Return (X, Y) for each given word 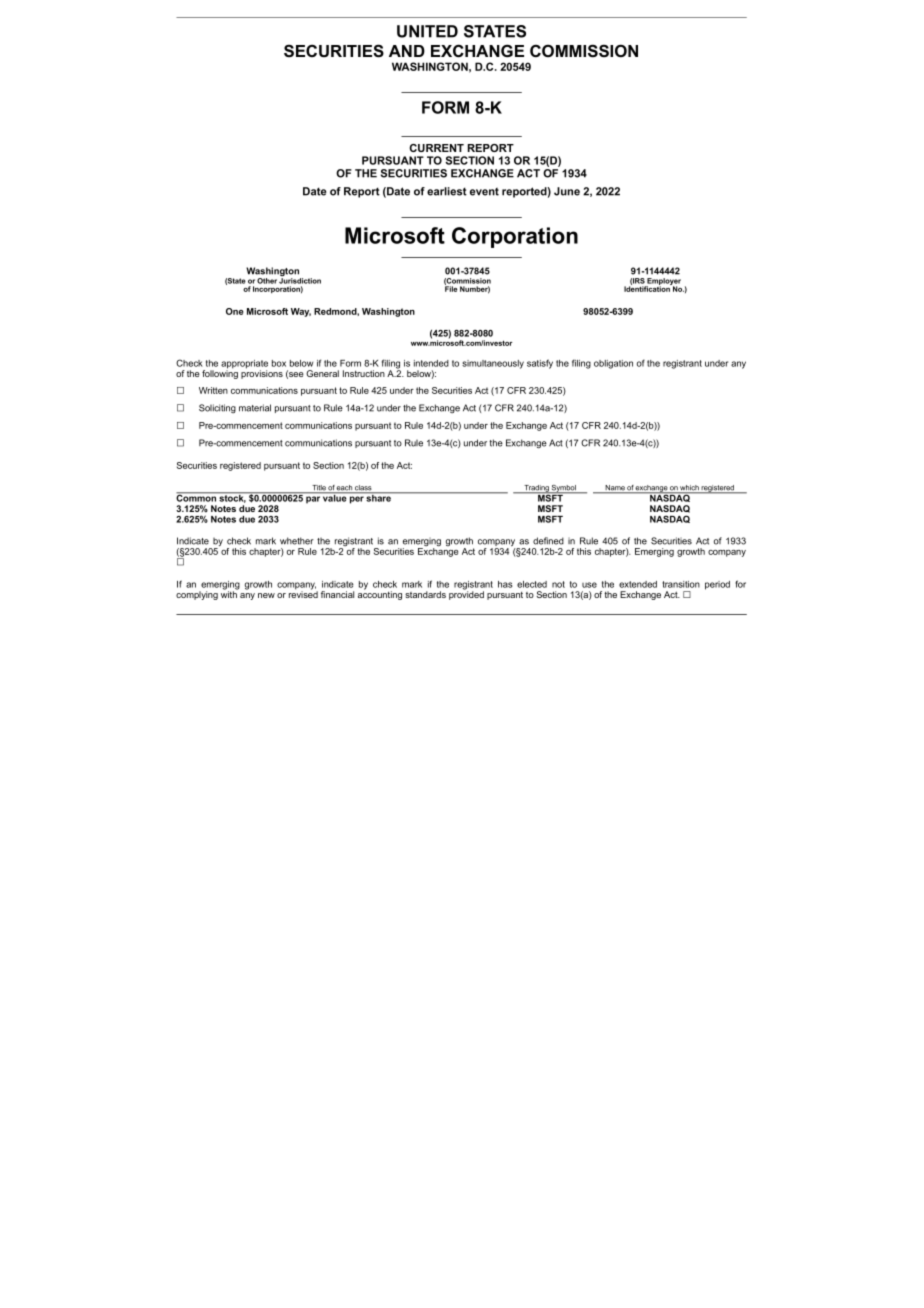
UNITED (427, 31)
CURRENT (436, 148)
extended (638, 584)
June (567, 191)
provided (466, 594)
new (266, 595)
